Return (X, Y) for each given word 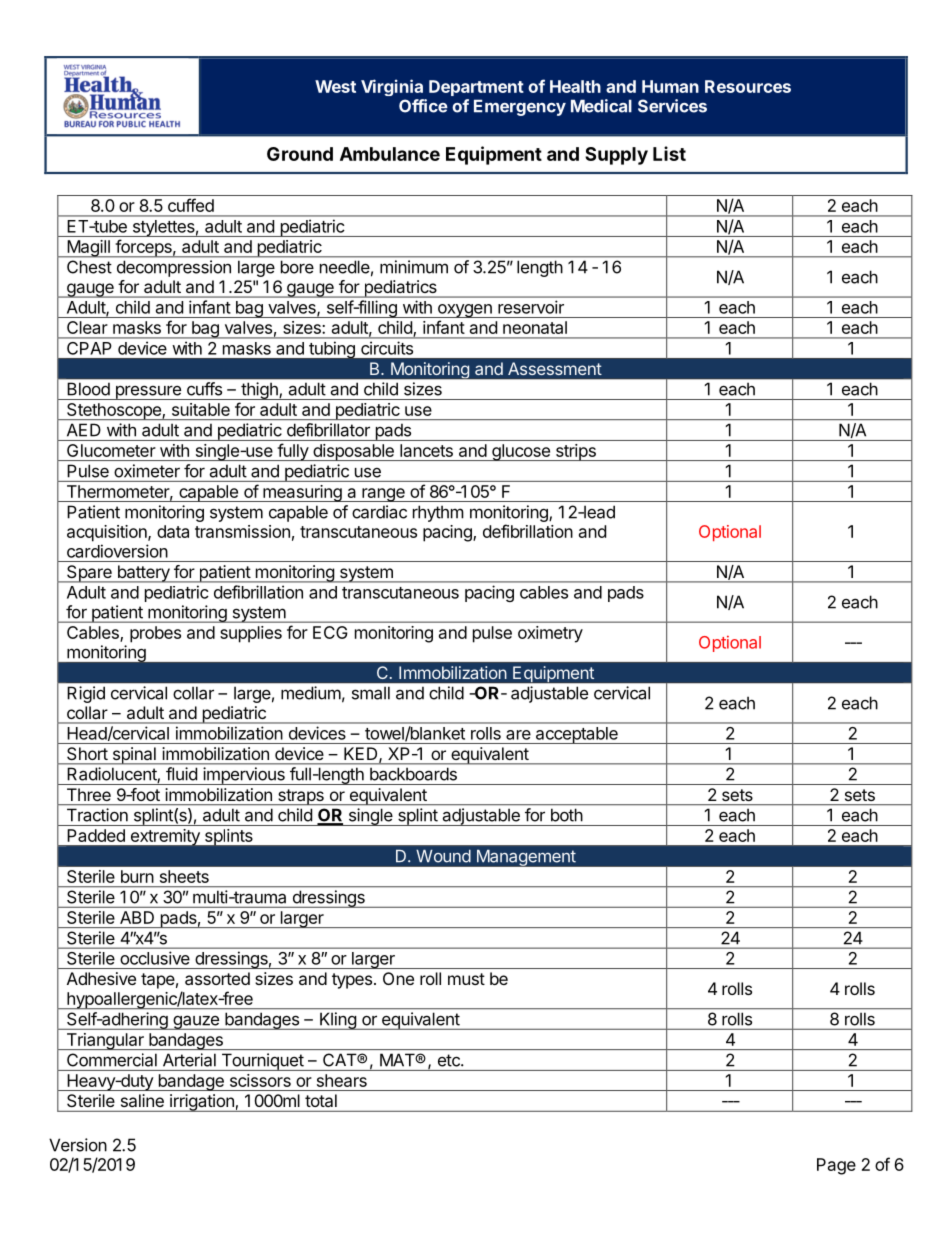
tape (158, 981)
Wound (443, 856)
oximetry (550, 634)
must (466, 979)
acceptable (577, 735)
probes (155, 634)
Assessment (555, 368)
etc (450, 1060)
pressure (148, 392)
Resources (748, 86)
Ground (300, 154)
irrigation (202, 1103)
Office (423, 106)
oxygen (464, 311)
